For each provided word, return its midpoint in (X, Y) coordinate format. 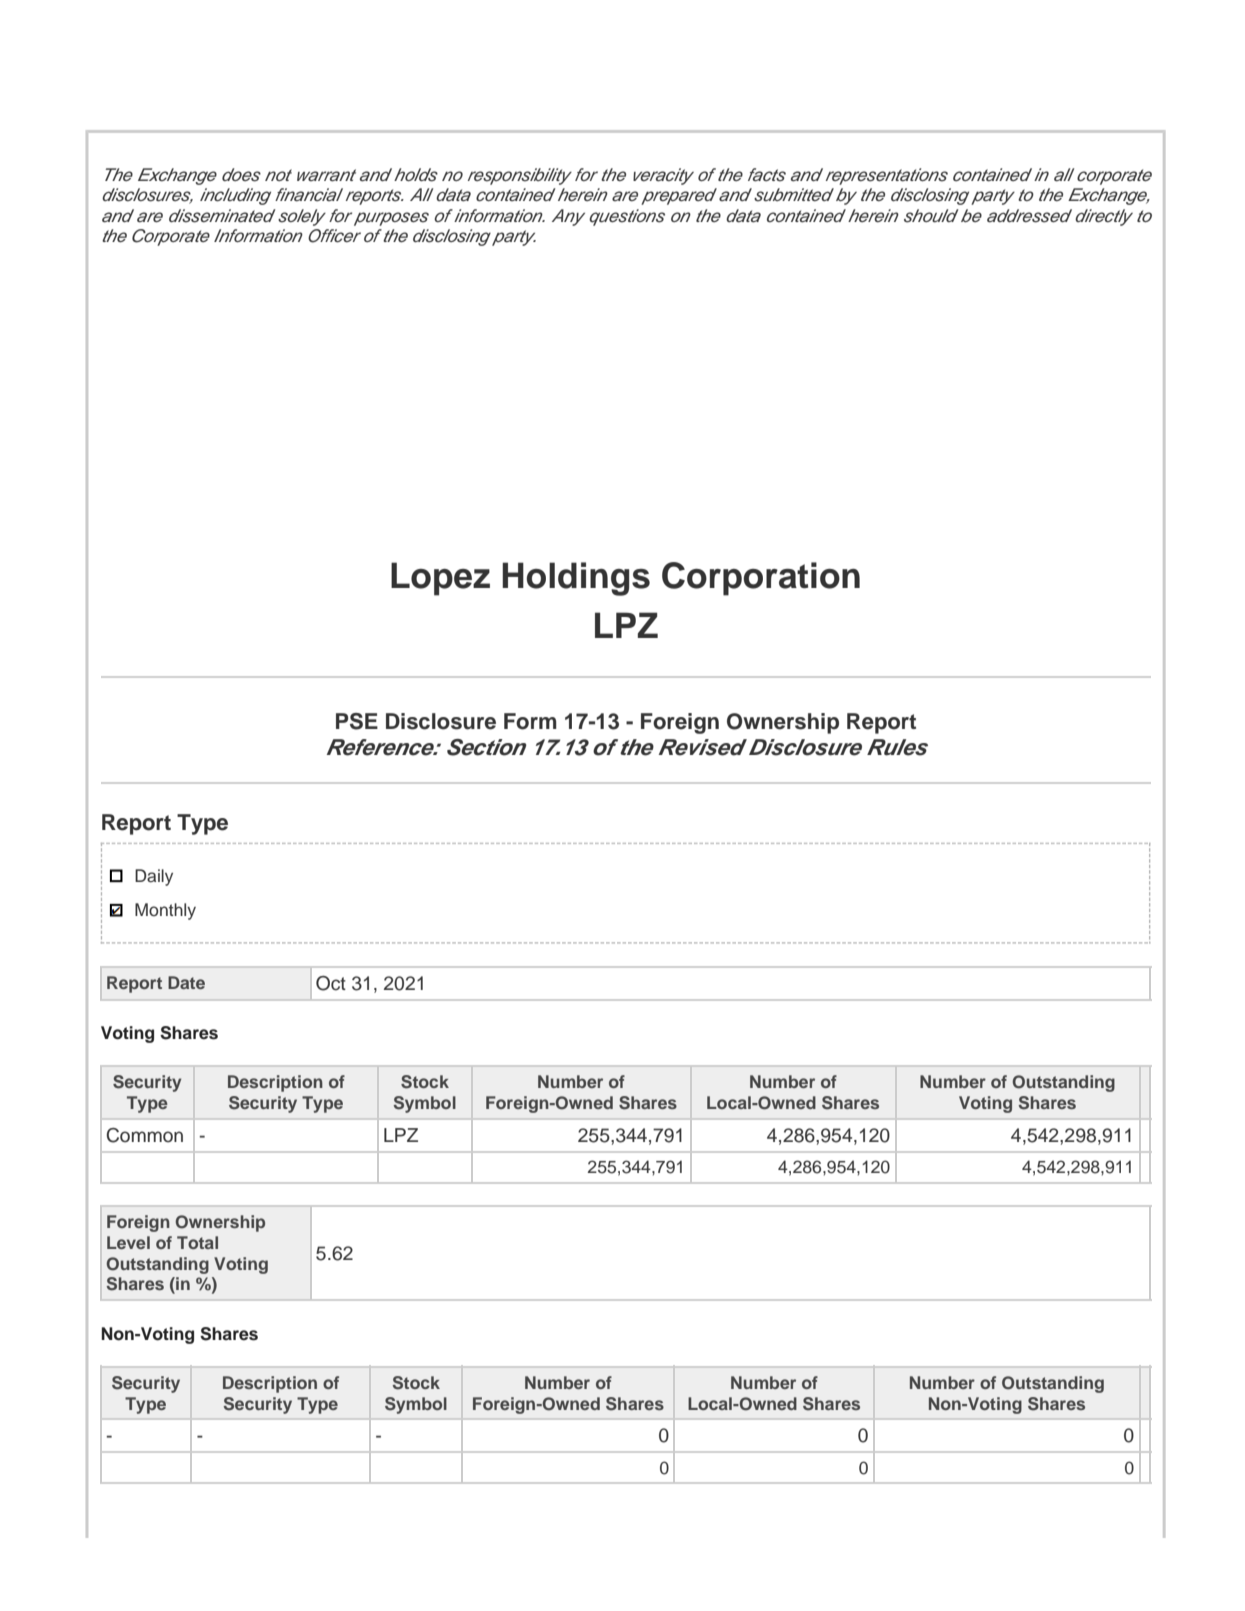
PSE (357, 721)
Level (128, 1242)
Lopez (440, 579)
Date (186, 982)
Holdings (576, 579)
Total (197, 1242)
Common (145, 1135)
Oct (331, 983)
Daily (154, 877)
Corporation (761, 579)
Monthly (165, 911)
